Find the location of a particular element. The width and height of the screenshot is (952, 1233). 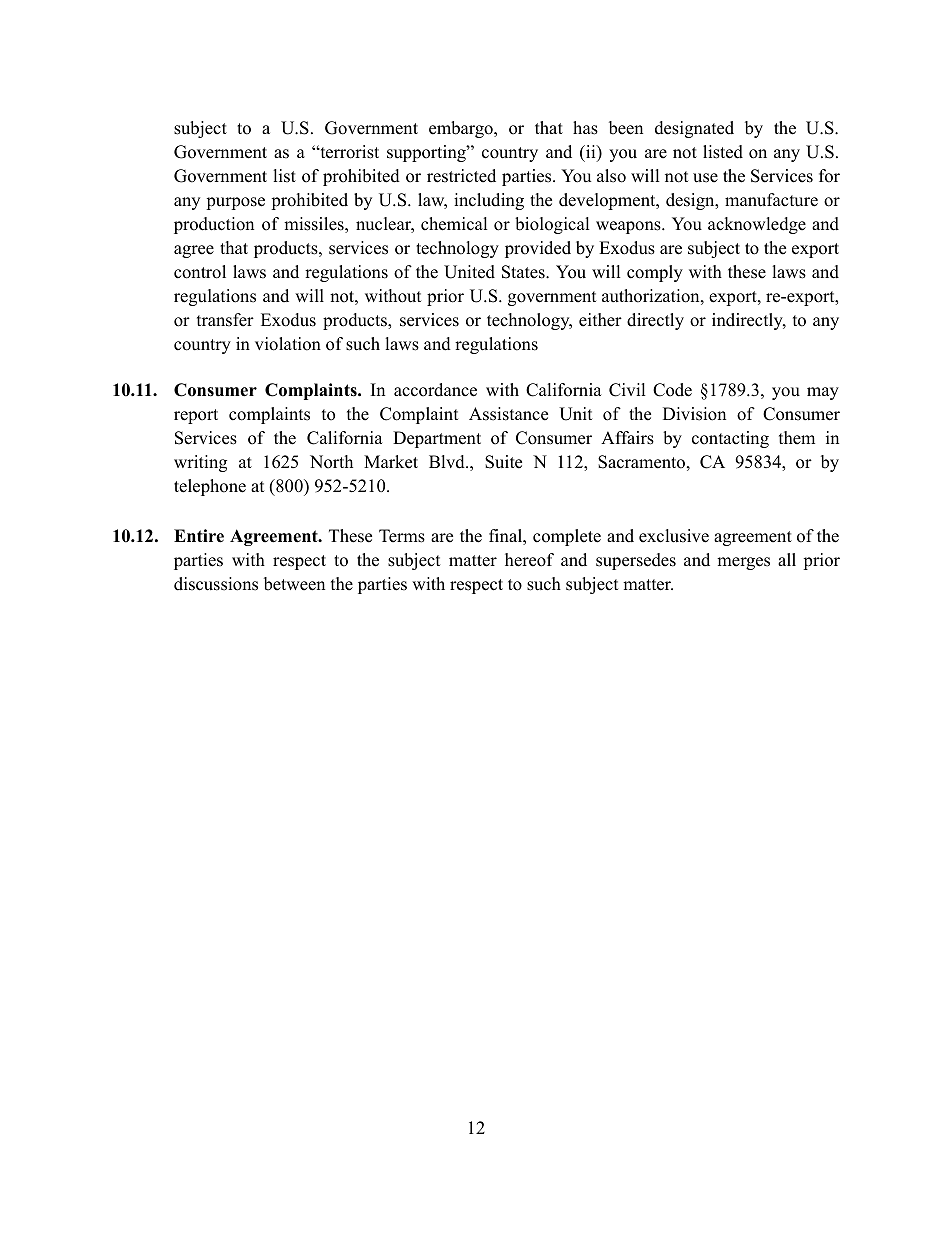

use is located at coordinates (705, 178).
